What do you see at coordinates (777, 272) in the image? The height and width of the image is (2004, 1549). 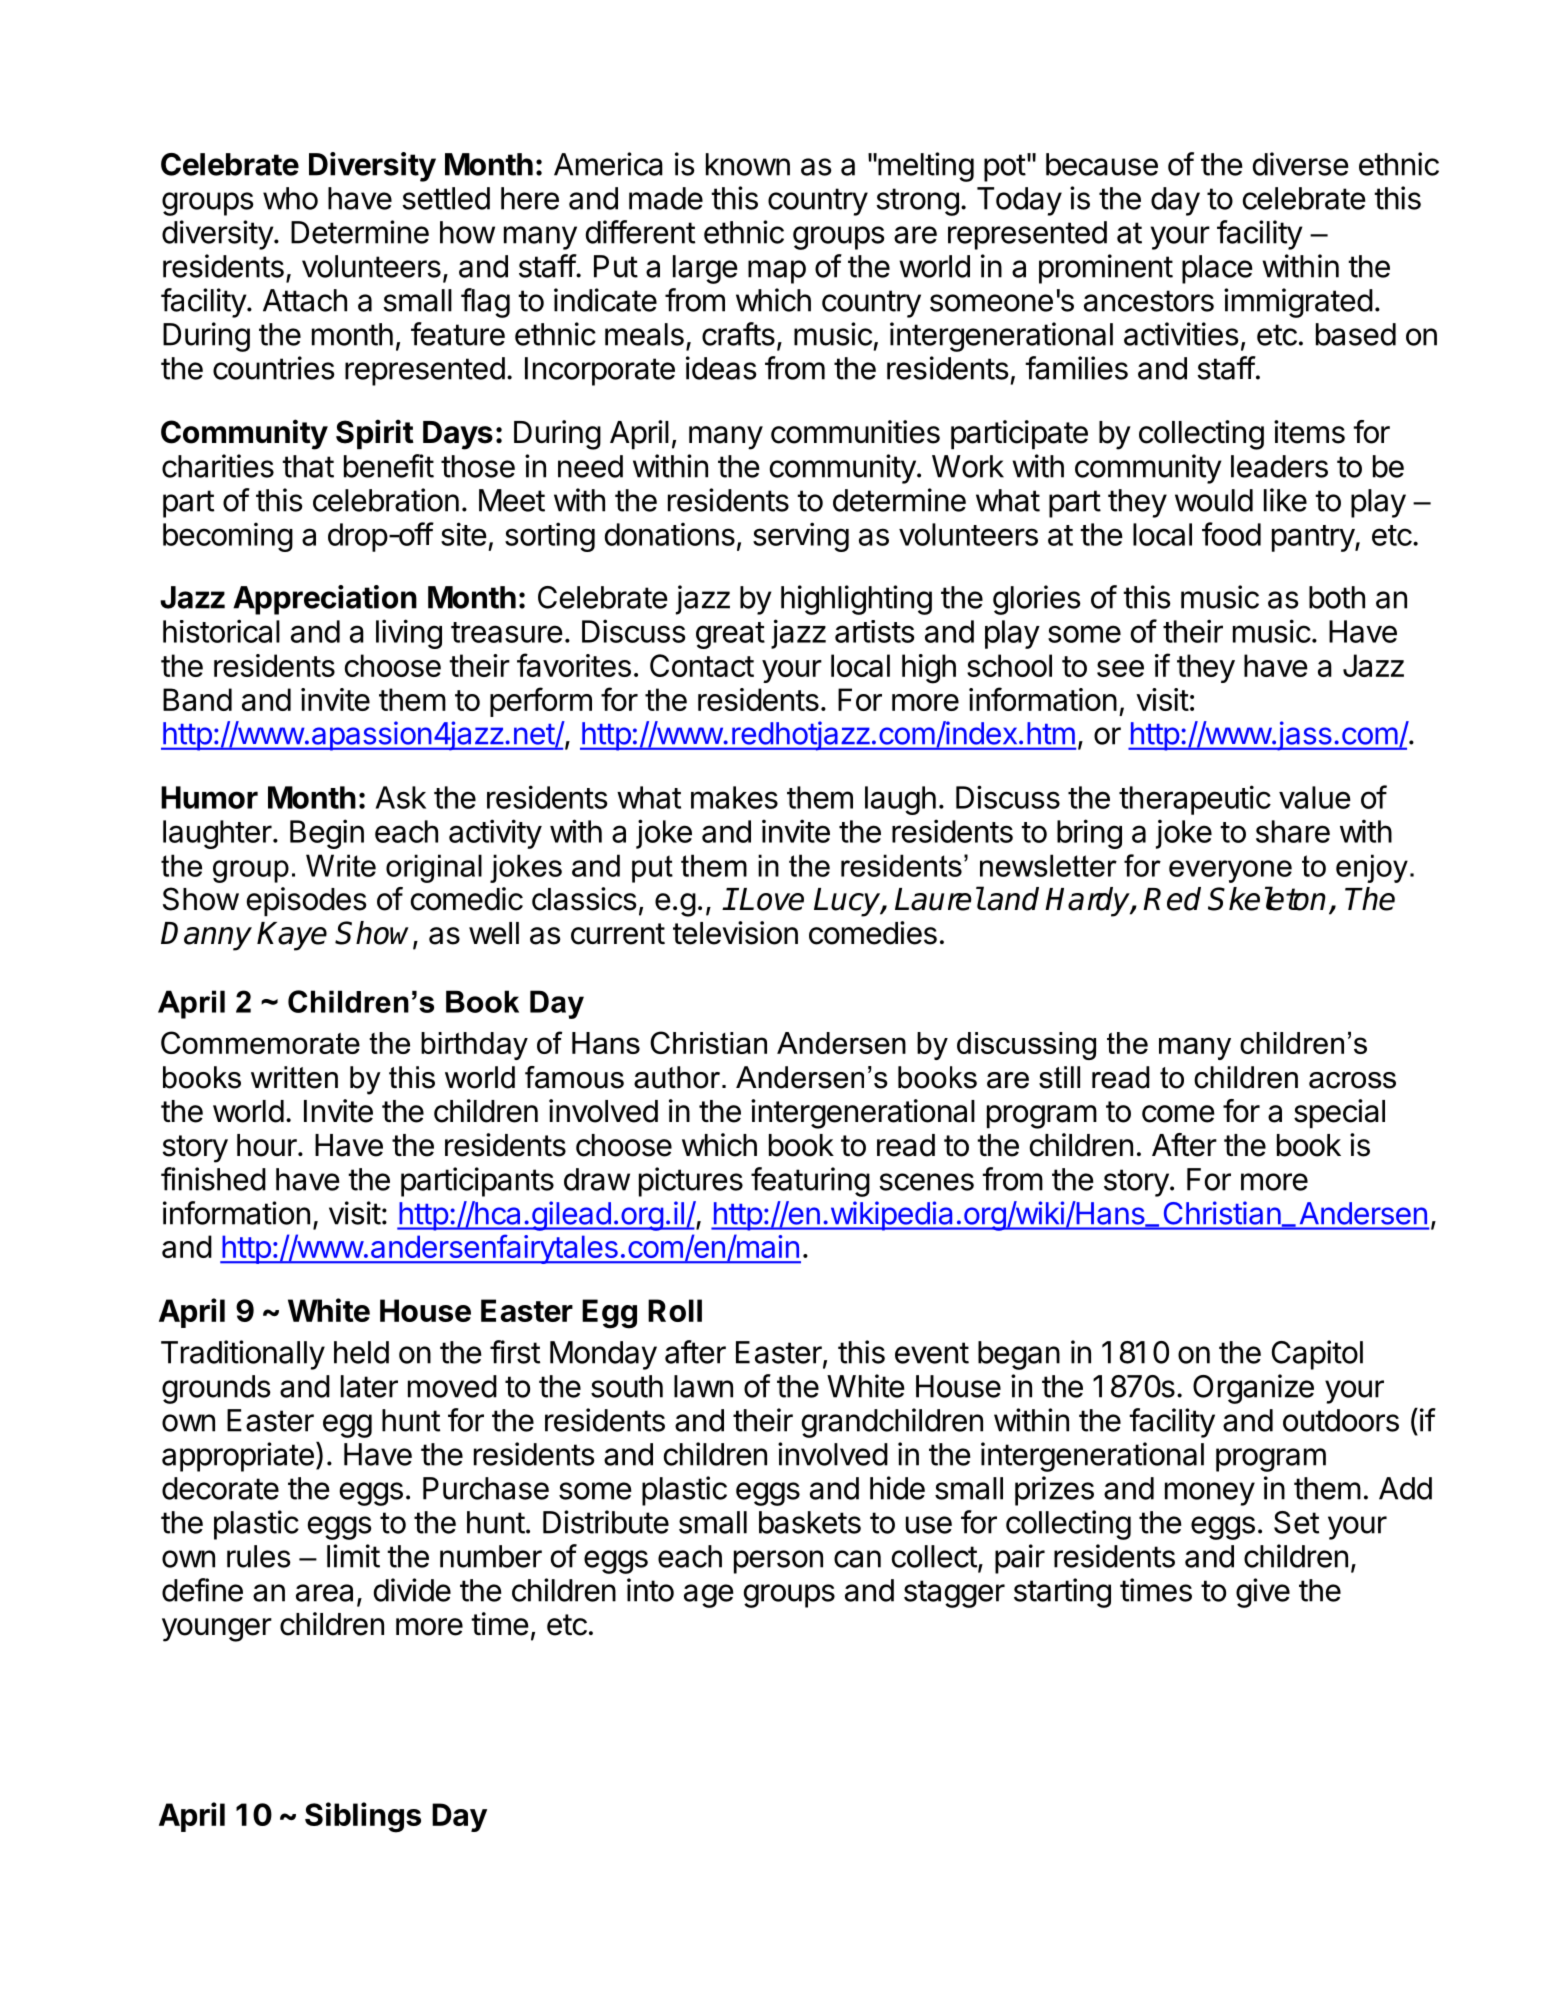 I see `map` at bounding box center [777, 272].
